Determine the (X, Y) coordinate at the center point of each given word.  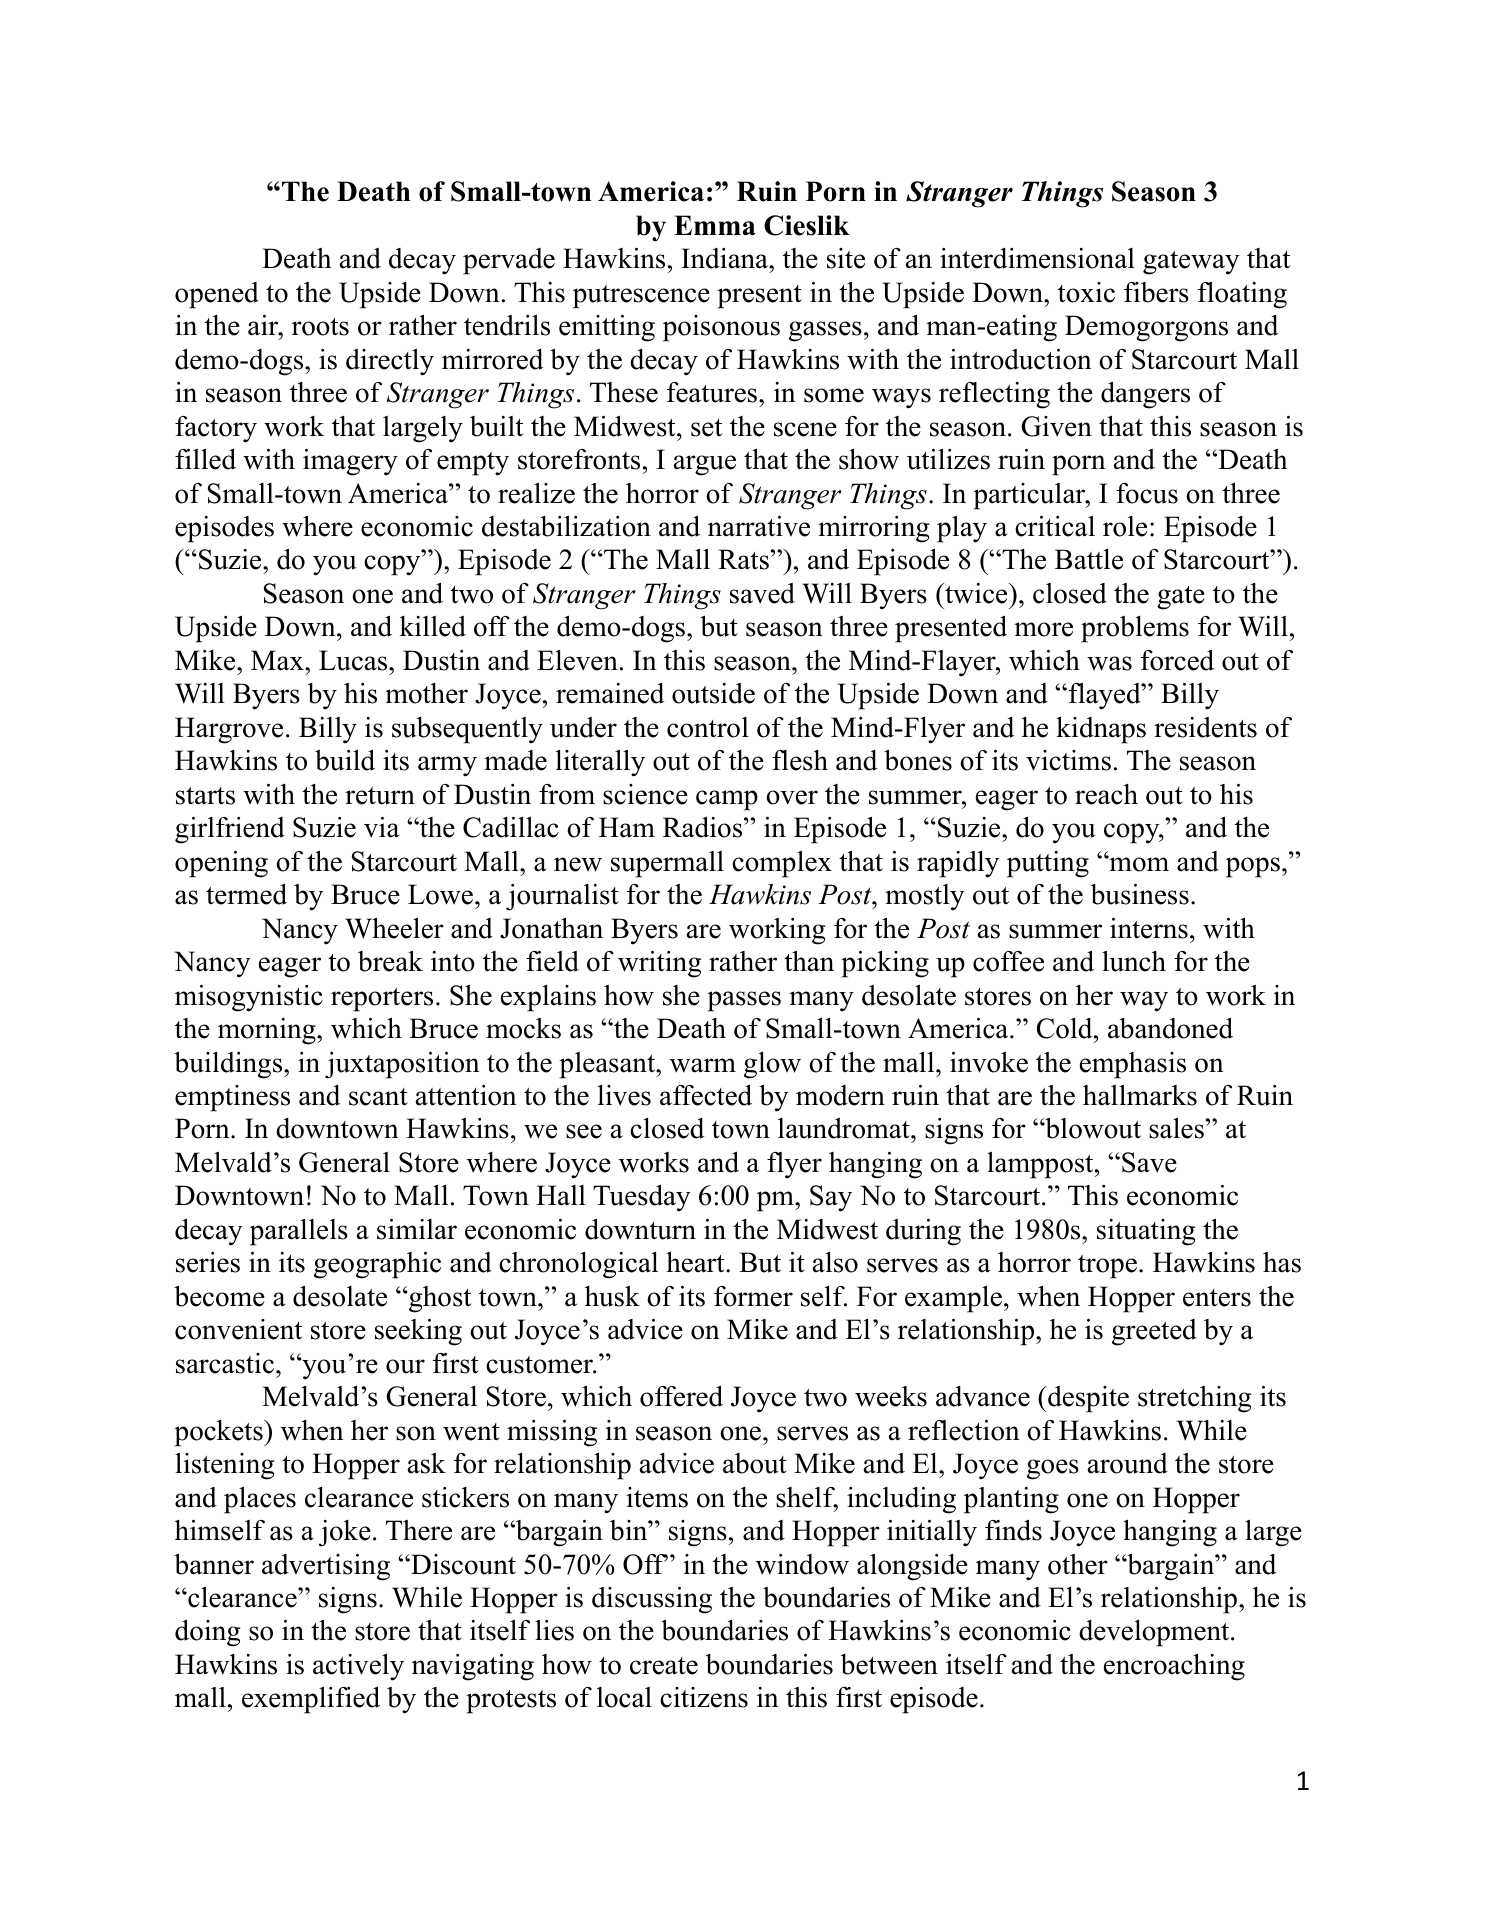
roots (320, 327)
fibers (1156, 292)
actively (358, 1667)
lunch (1134, 961)
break (390, 961)
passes (744, 1001)
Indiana (725, 258)
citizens (704, 1697)
